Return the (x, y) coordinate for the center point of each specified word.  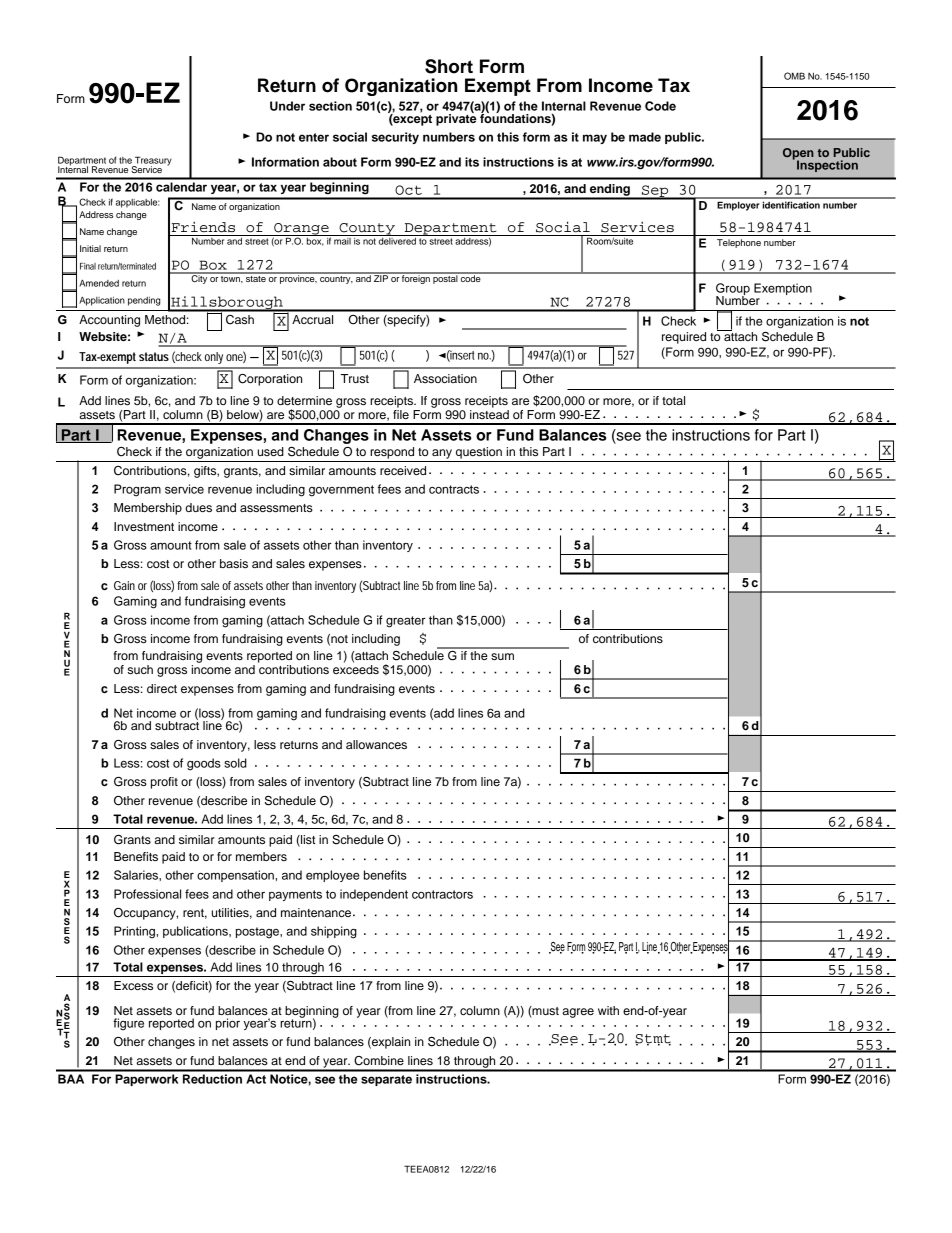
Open (798, 155)
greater (405, 622)
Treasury (152, 162)
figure (128, 1024)
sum (502, 656)
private (456, 118)
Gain (124, 585)
